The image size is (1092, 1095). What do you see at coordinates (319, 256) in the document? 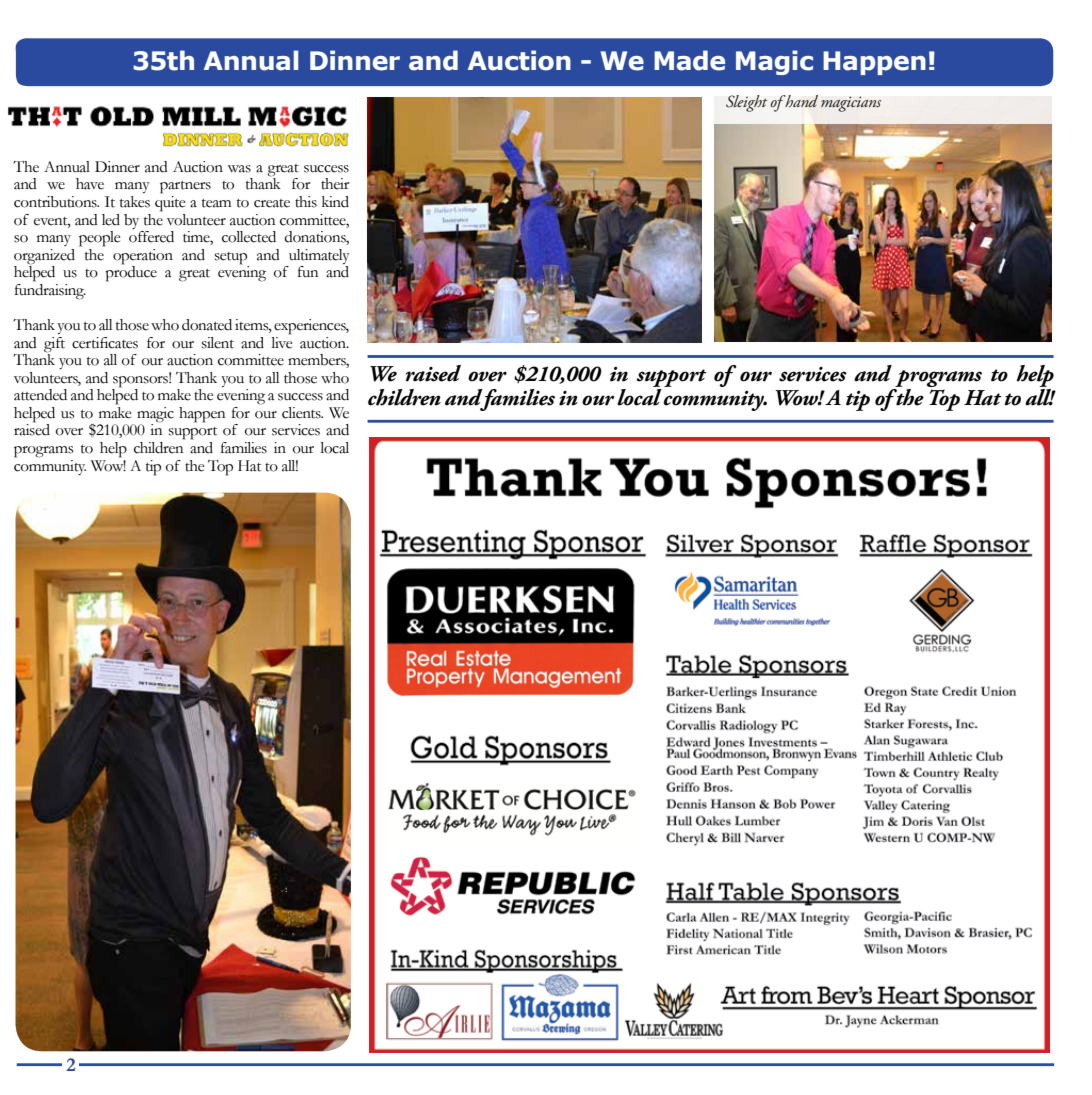
I see `ultimately` at bounding box center [319, 256].
